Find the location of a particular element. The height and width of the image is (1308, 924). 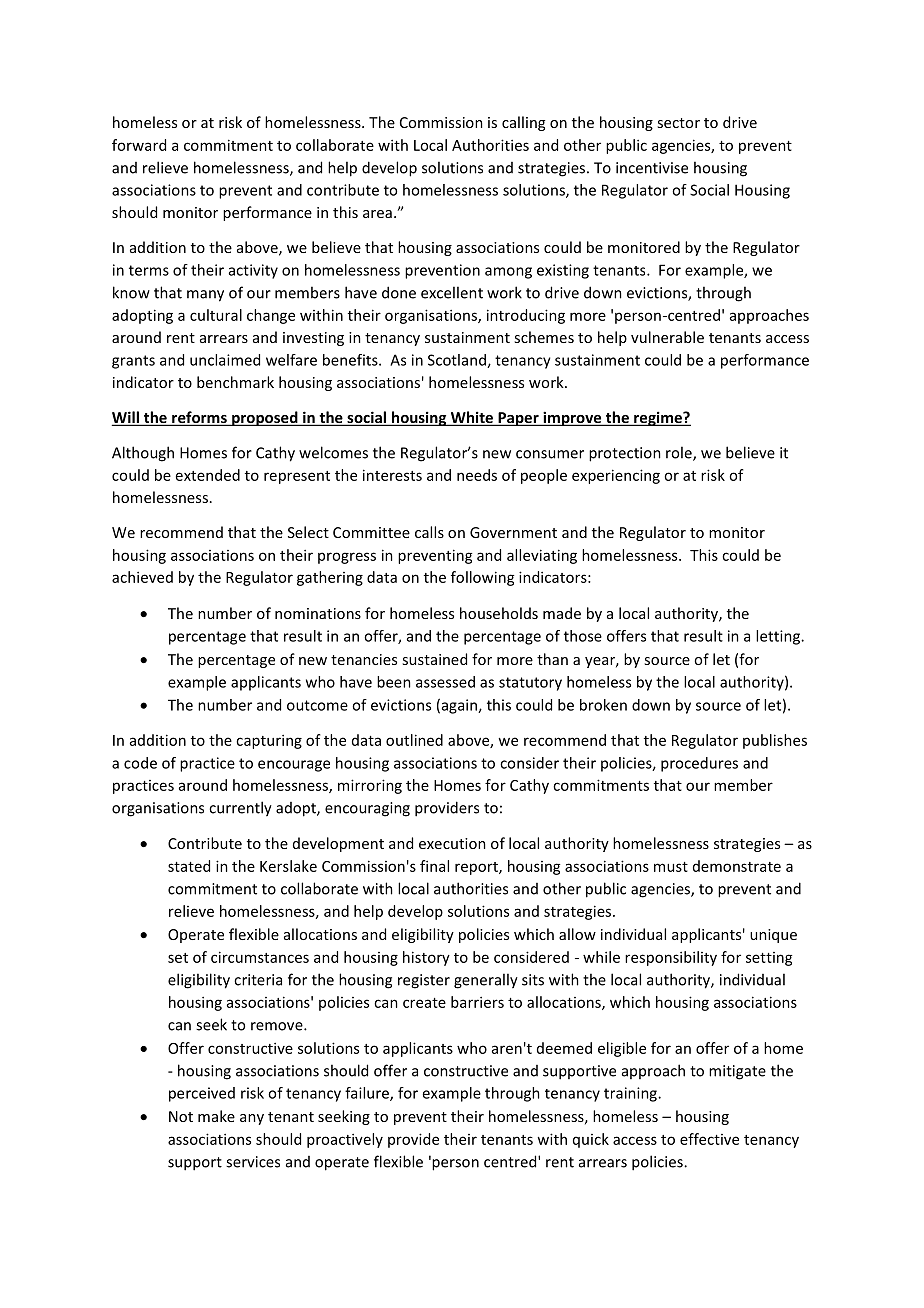

failure is located at coordinates (368, 1094).
